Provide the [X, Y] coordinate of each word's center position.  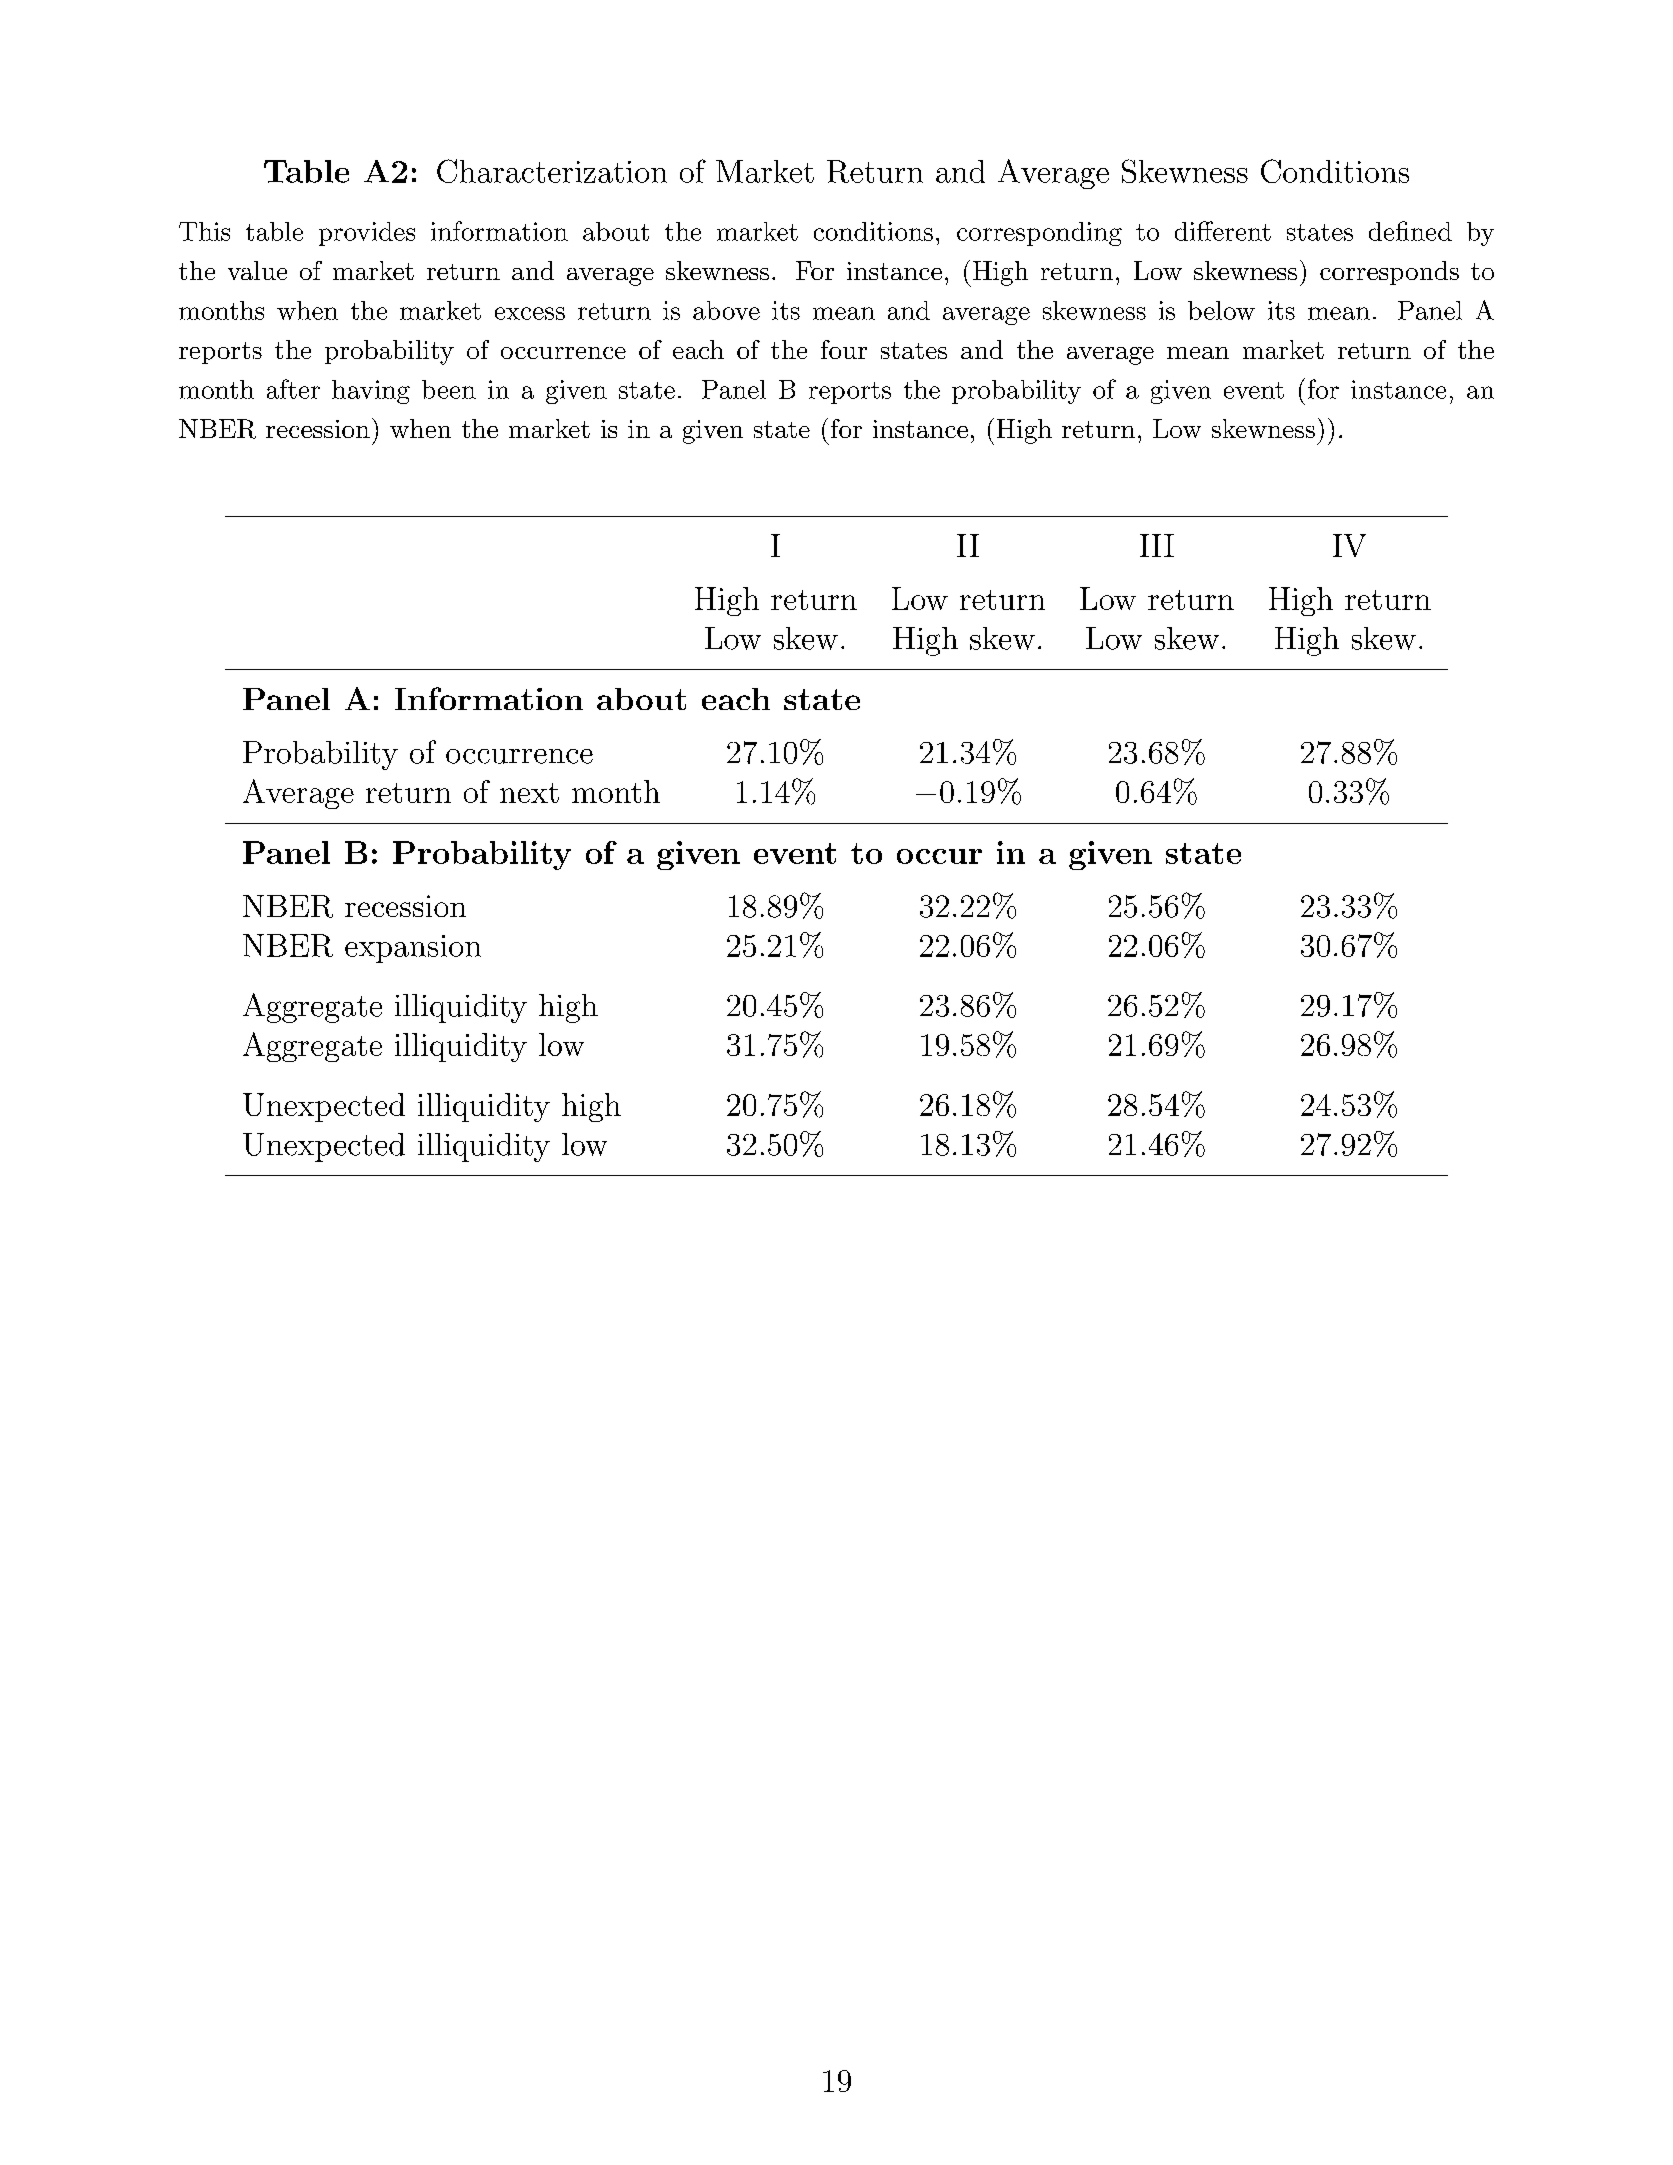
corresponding [1039, 234]
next [529, 793]
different [1223, 231]
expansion [413, 949]
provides [367, 234]
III [1157, 545]
